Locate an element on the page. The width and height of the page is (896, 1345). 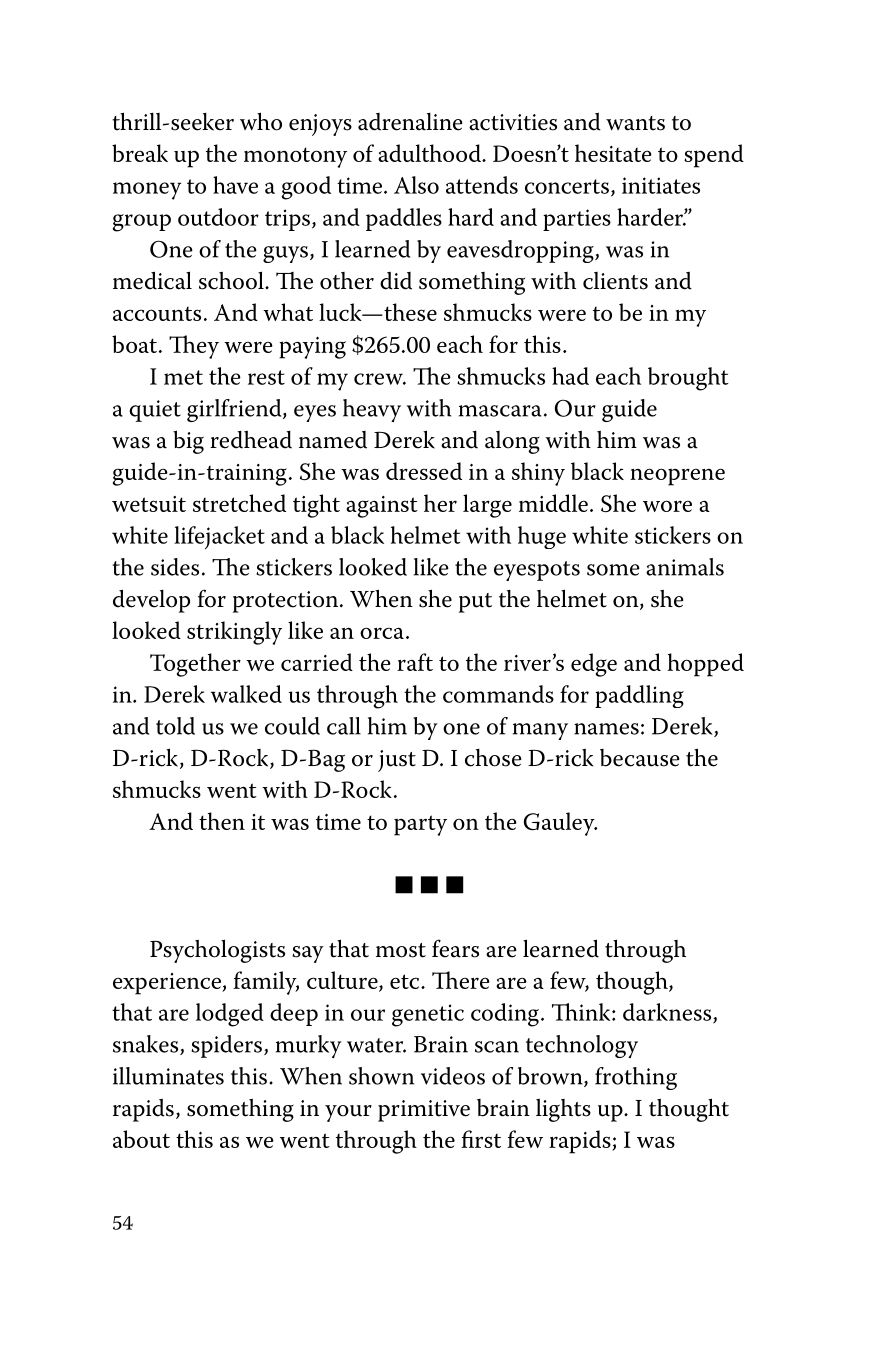
dressed is located at coordinates (424, 471).
